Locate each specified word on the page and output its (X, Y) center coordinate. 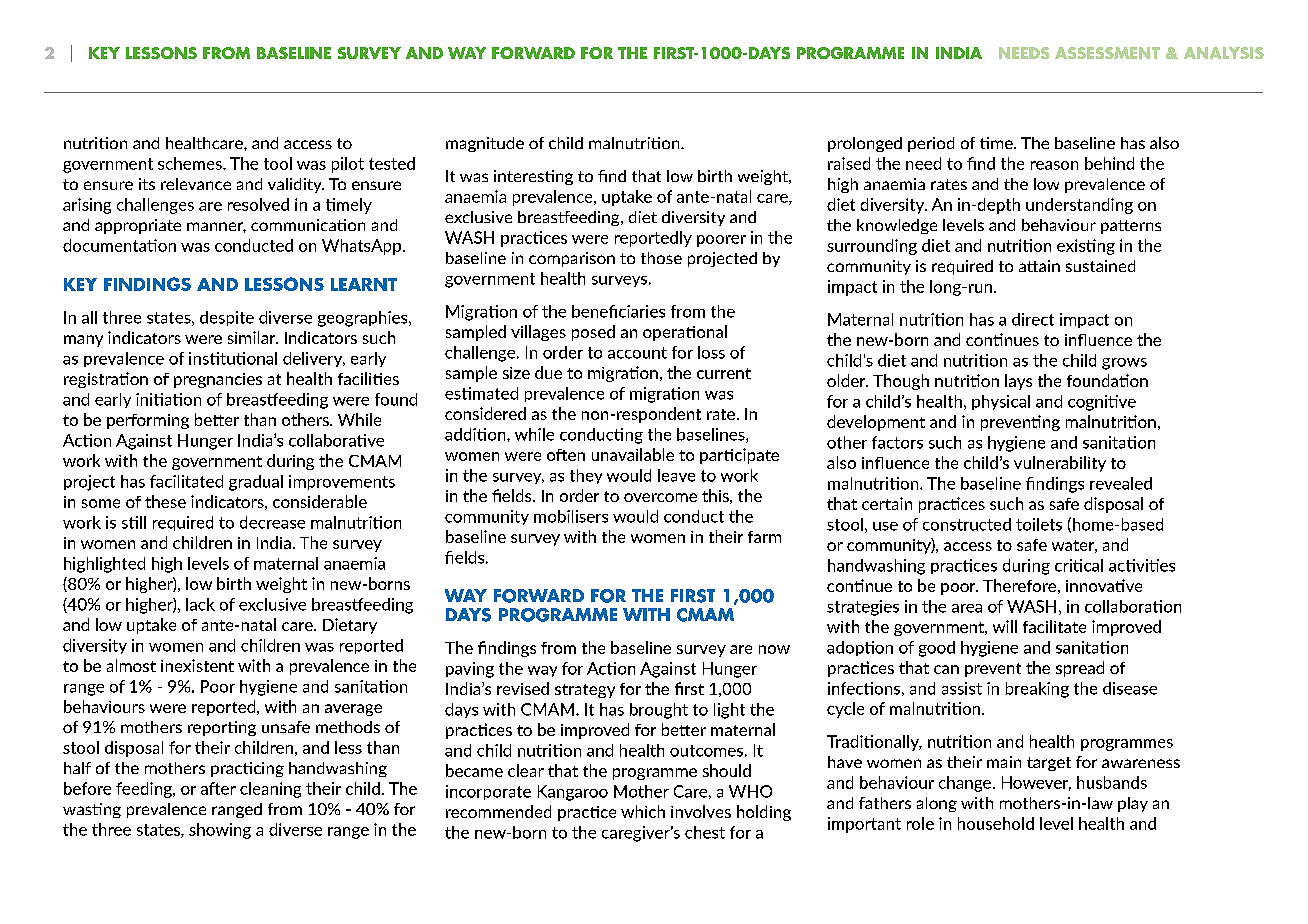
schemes (191, 163)
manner (216, 227)
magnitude (485, 144)
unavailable (633, 454)
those (661, 258)
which (643, 811)
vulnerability (1060, 464)
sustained (1100, 266)
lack (200, 604)
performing (148, 421)
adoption (860, 648)
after (218, 788)
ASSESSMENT (1107, 53)
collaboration (1133, 606)
